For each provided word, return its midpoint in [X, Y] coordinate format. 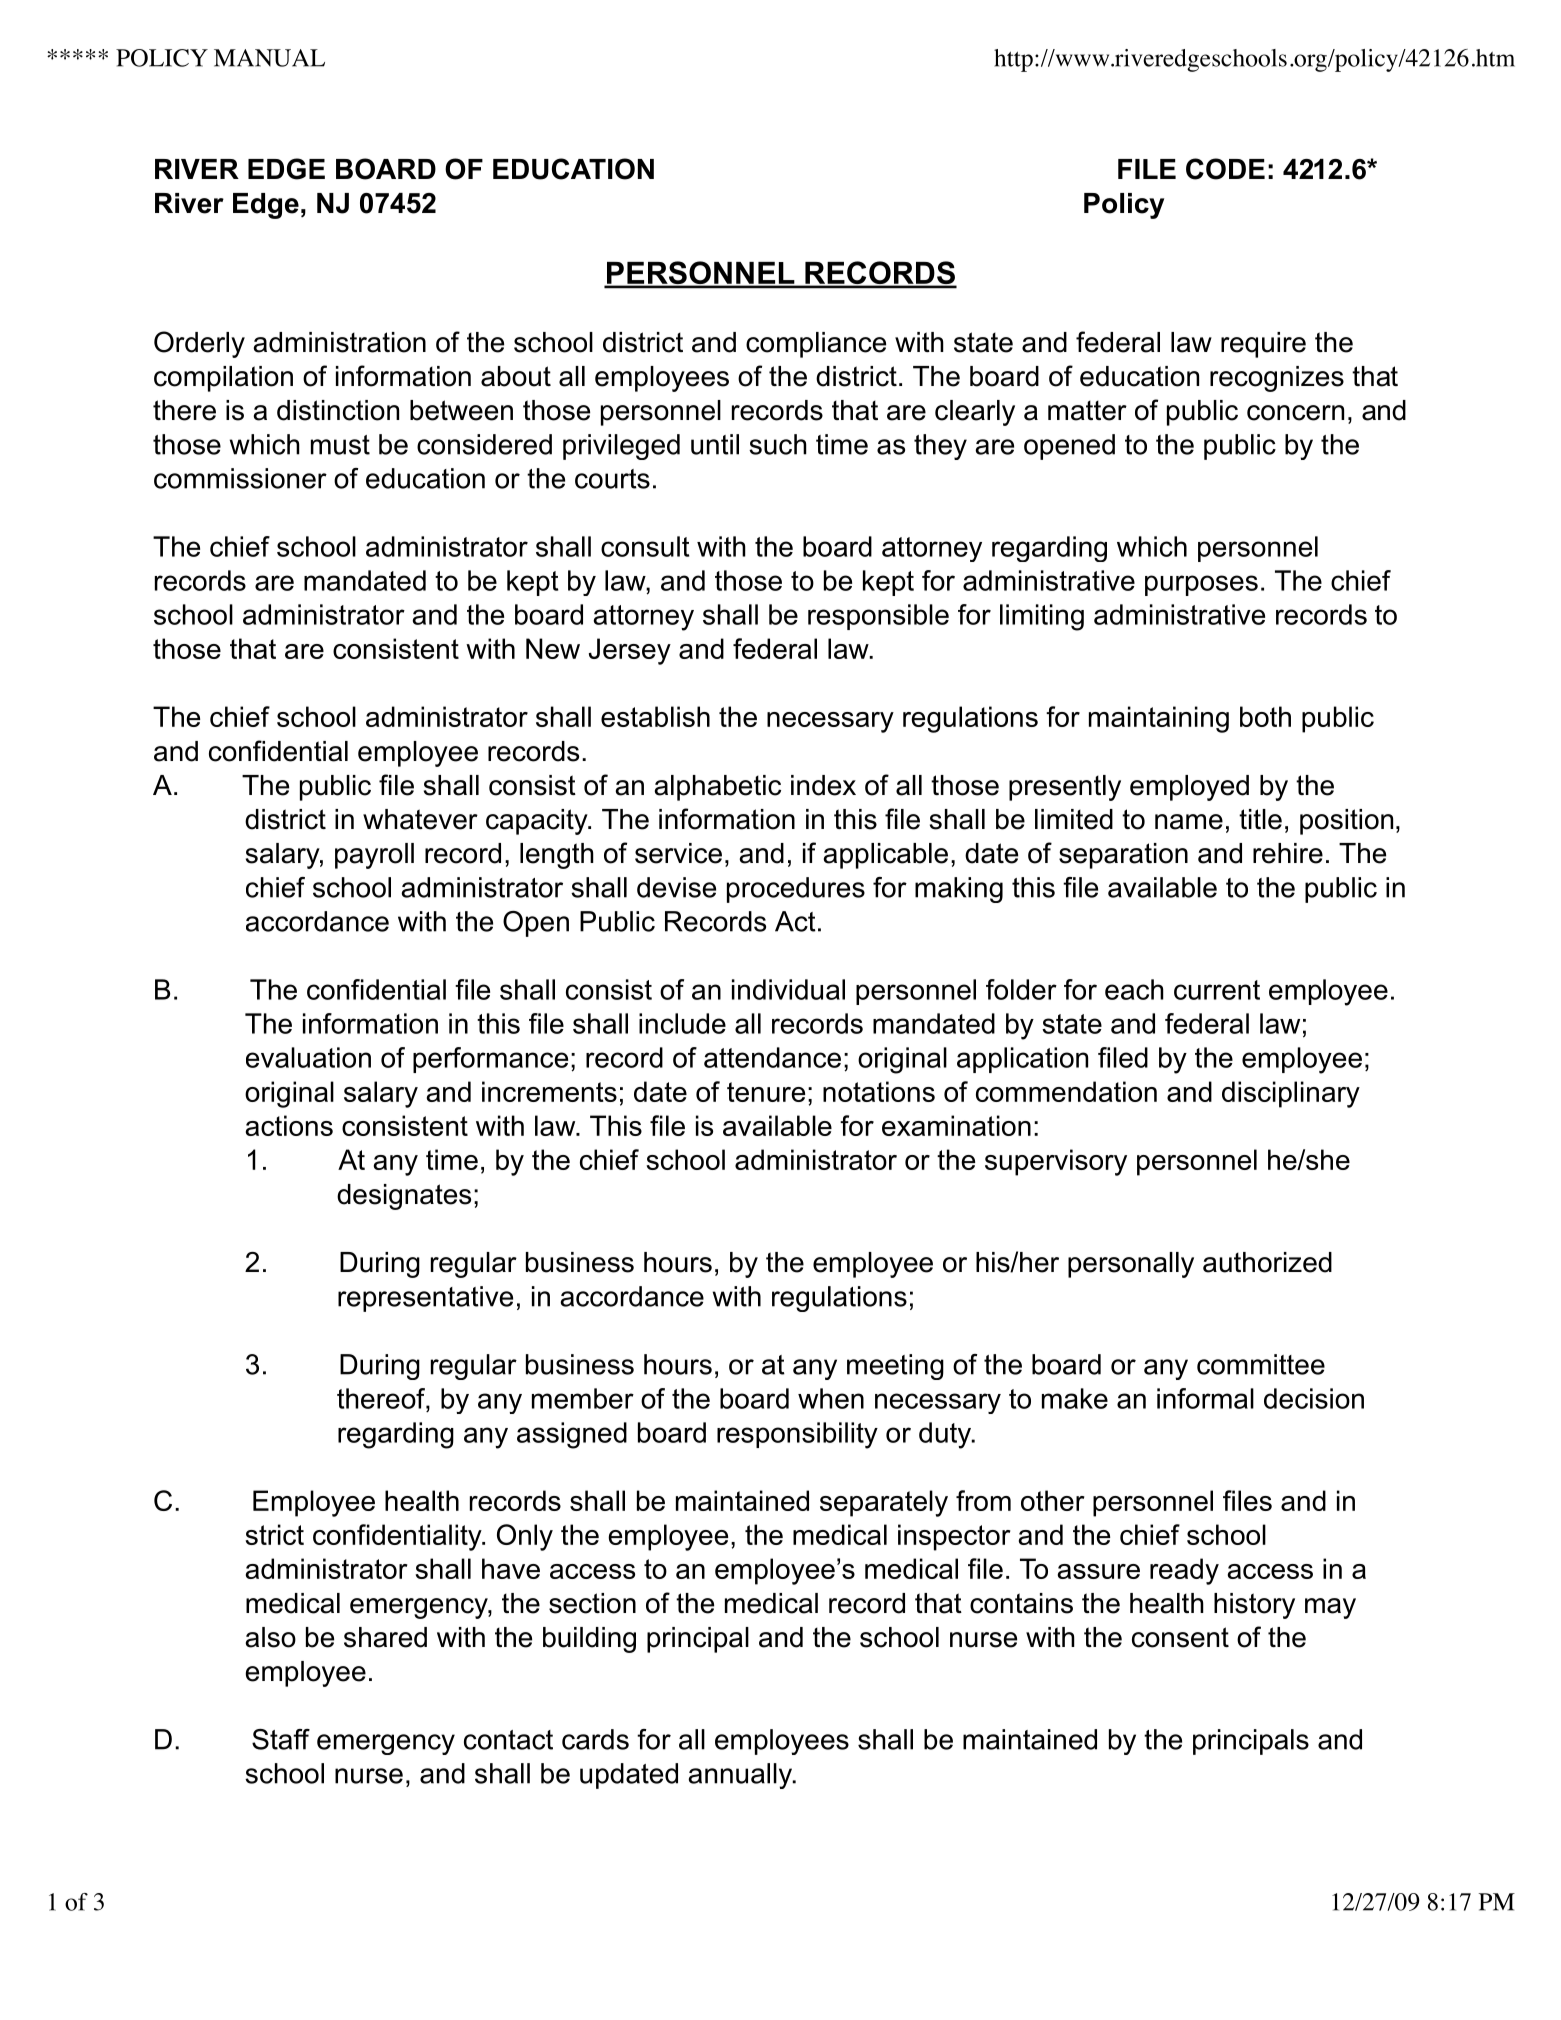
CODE [1225, 169]
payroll [374, 856]
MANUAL [269, 58]
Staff [281, 1739]
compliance [816, 345]
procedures [796, 890]
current [1217, 990]
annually [741, 1776]
